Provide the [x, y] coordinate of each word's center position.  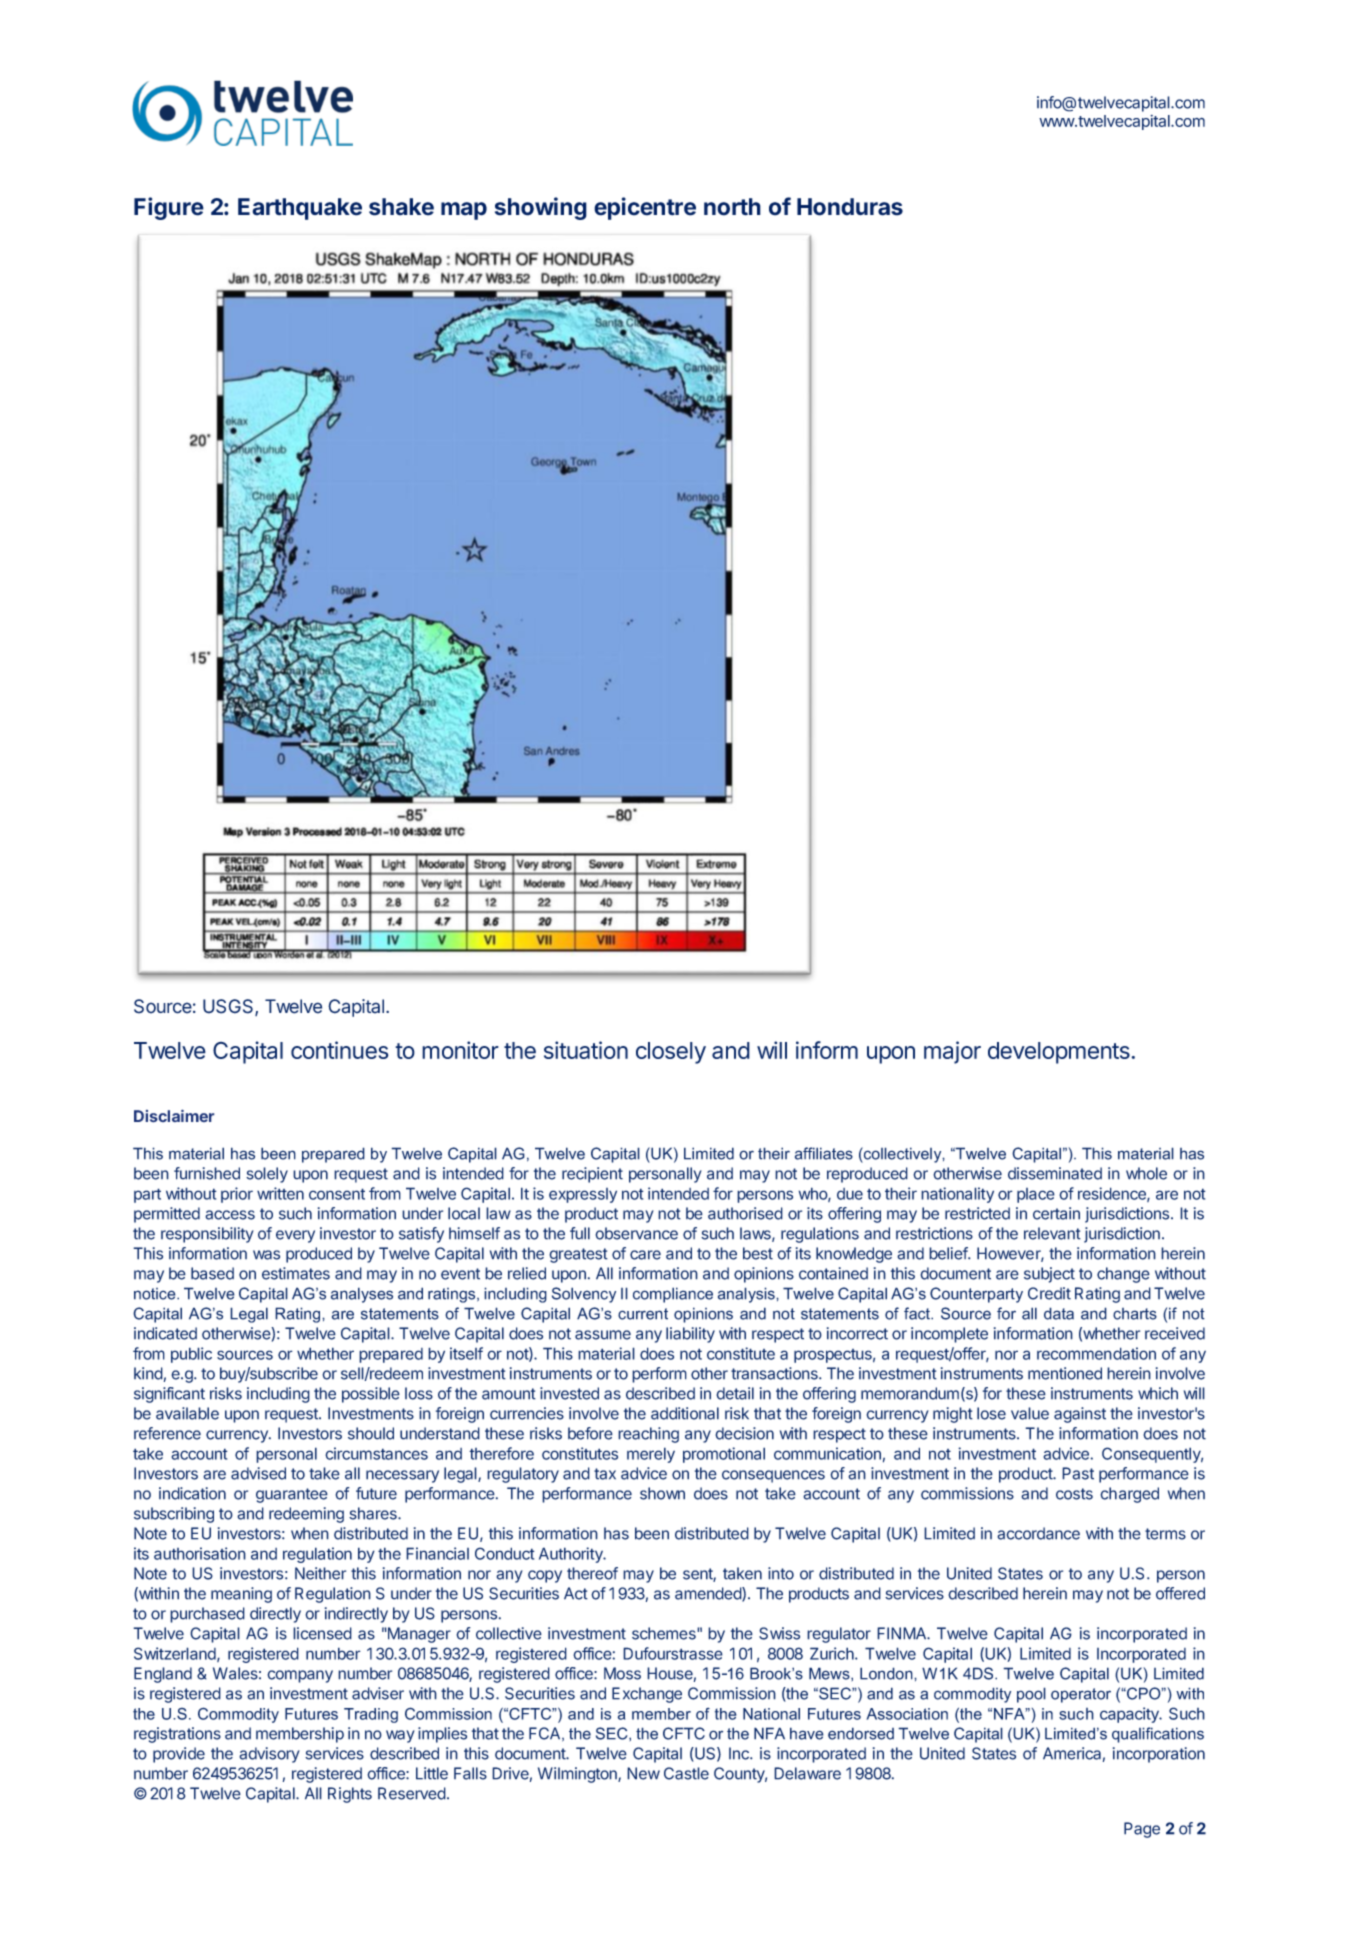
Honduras [850, 207]
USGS [229, 1007]
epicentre [645, 208]
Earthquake [300, 209]
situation [586, 1050]
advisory [269, 1755]
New [643, 1773]
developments [1060, 1053]
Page [1142, 1830]
